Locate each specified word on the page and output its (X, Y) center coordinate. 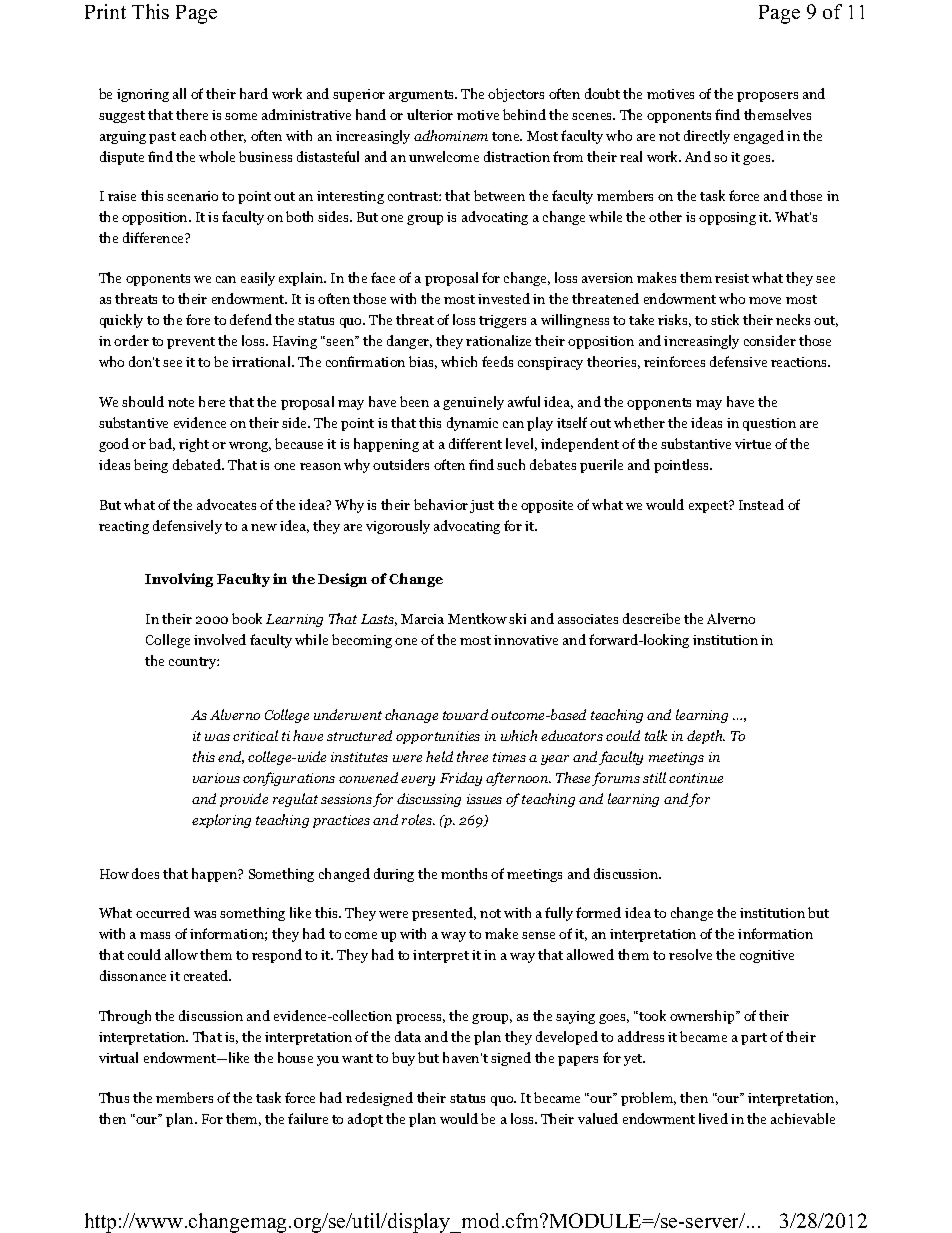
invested (504, 298)
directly (707, 137)
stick (725, 319)
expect (709, 507)
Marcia (422, 619)
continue (696, 778)
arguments (423, 96)
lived (713, 1118)
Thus (114, 1097)
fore (198, 319)
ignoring (143, 95)
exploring (221, 821)
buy (403, 1059)
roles (418, 819)
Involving (179, 580)
